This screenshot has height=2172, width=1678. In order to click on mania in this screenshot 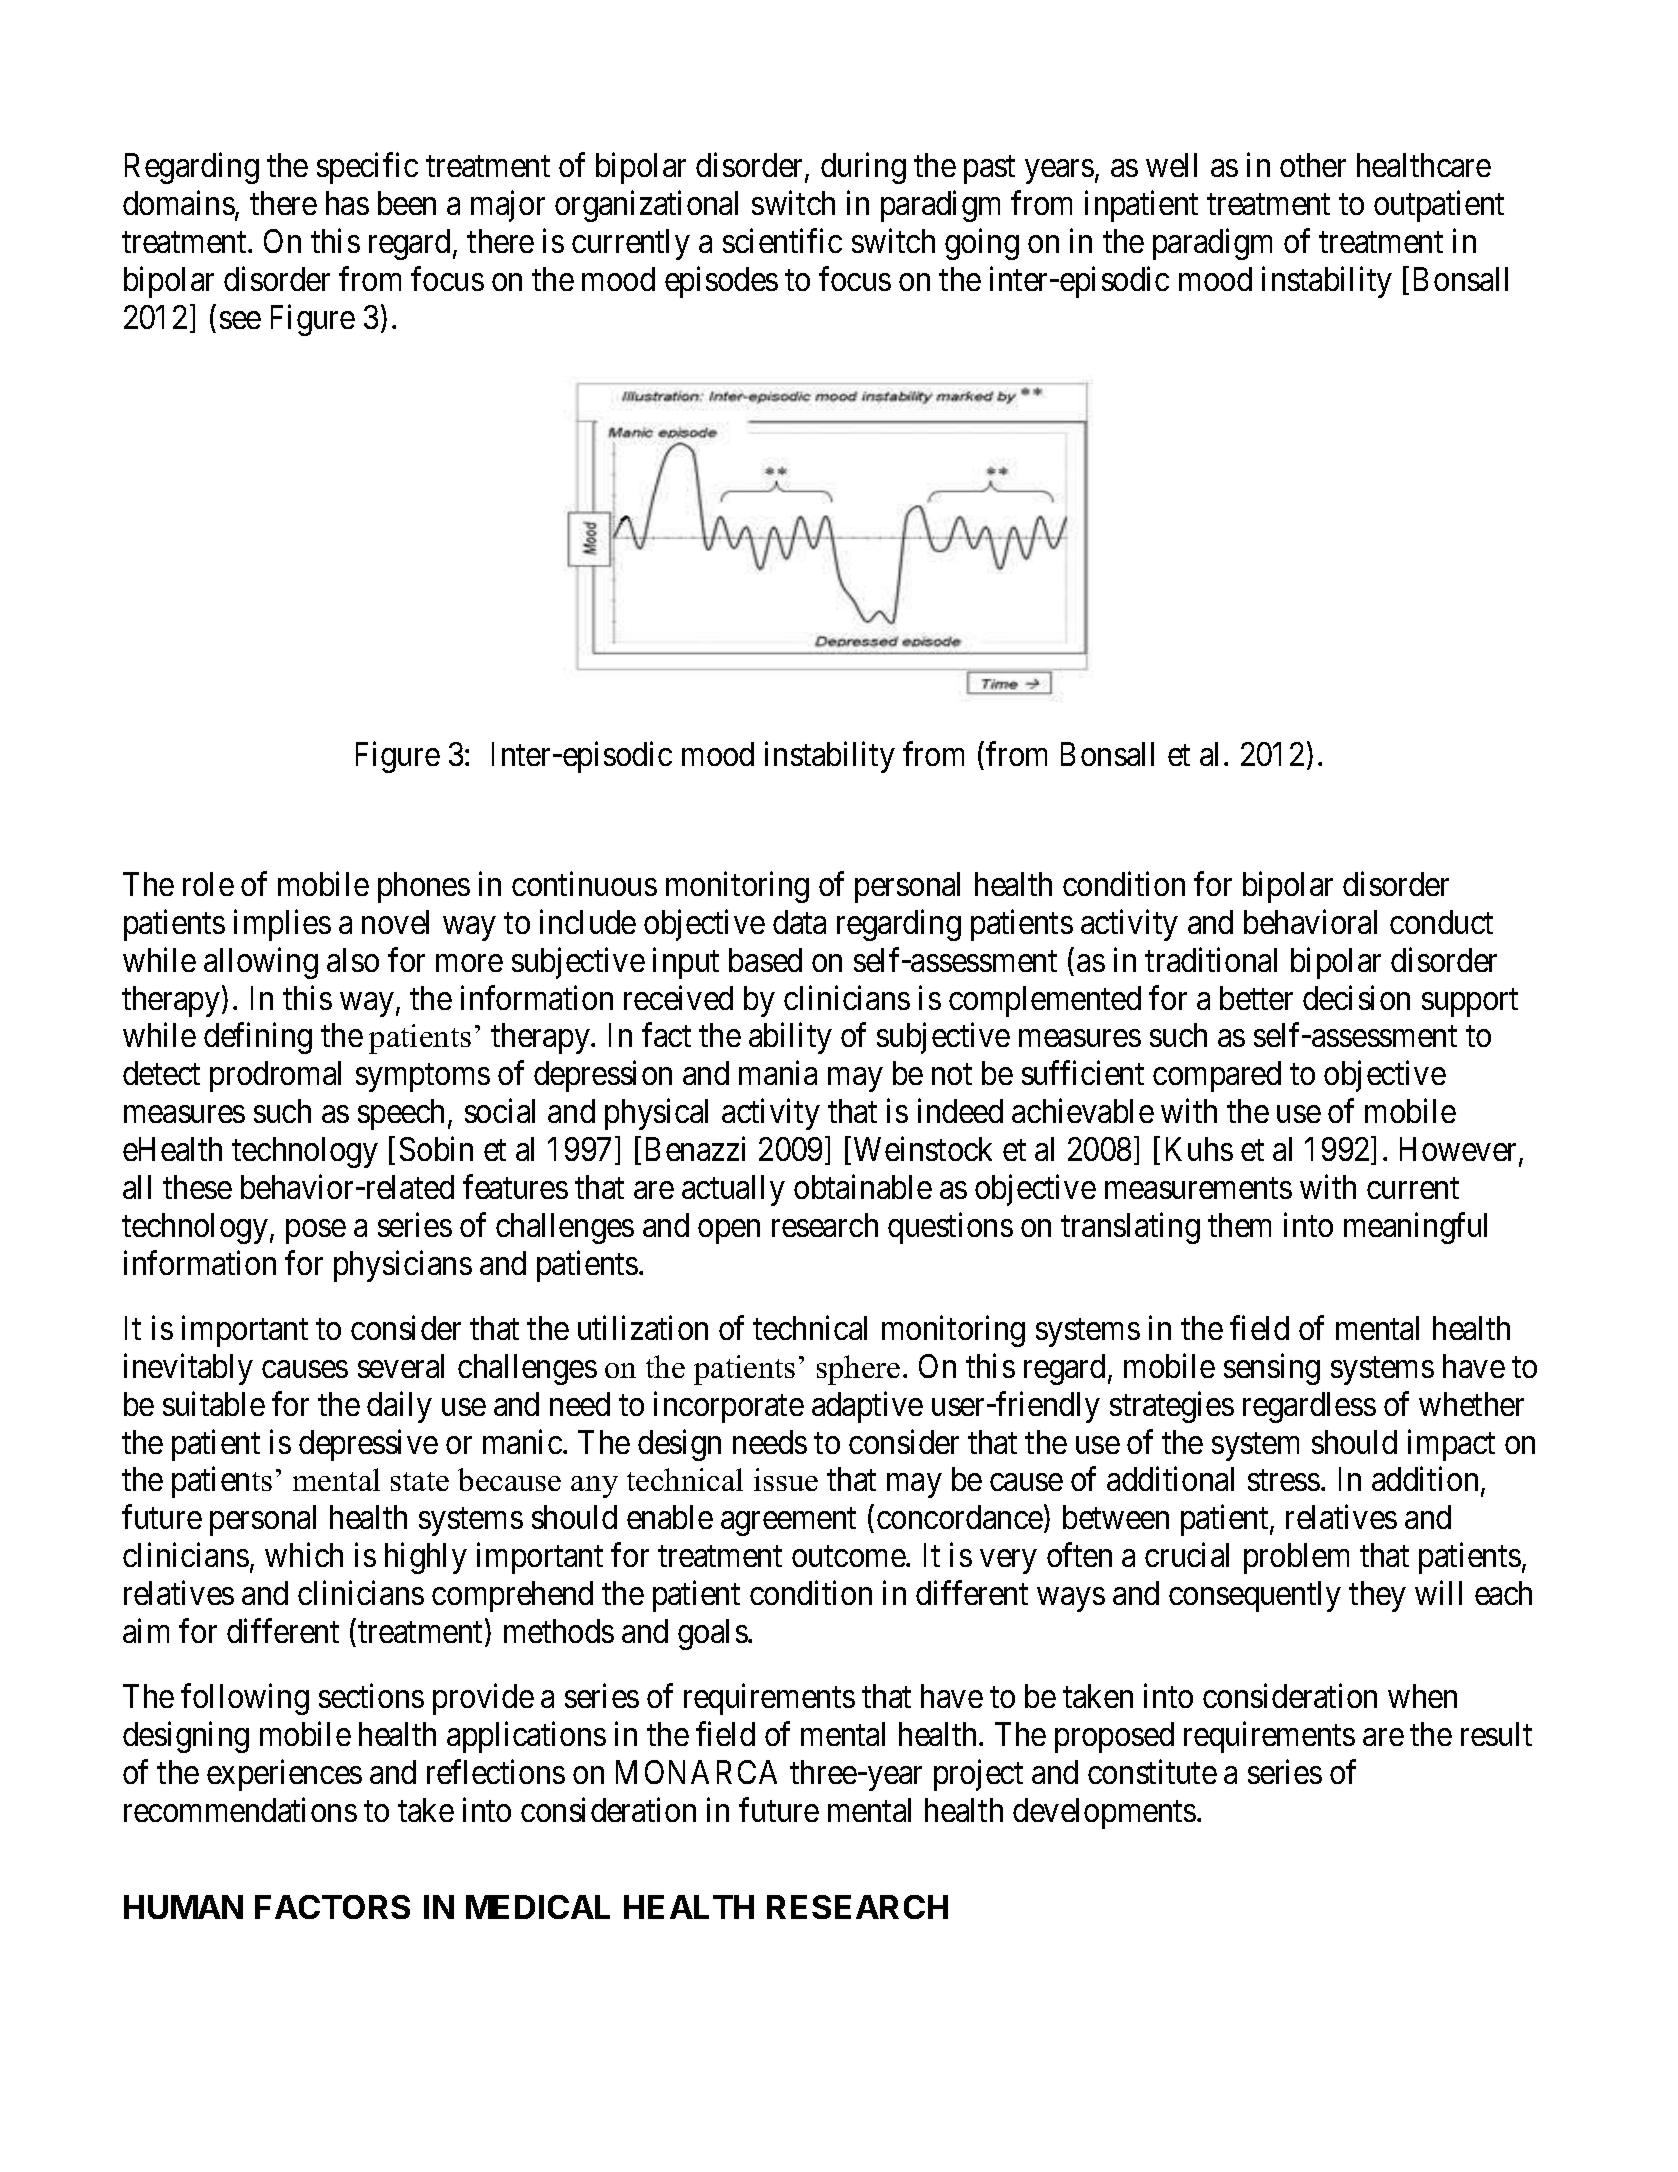, I will do `click(778, 1073)`.
